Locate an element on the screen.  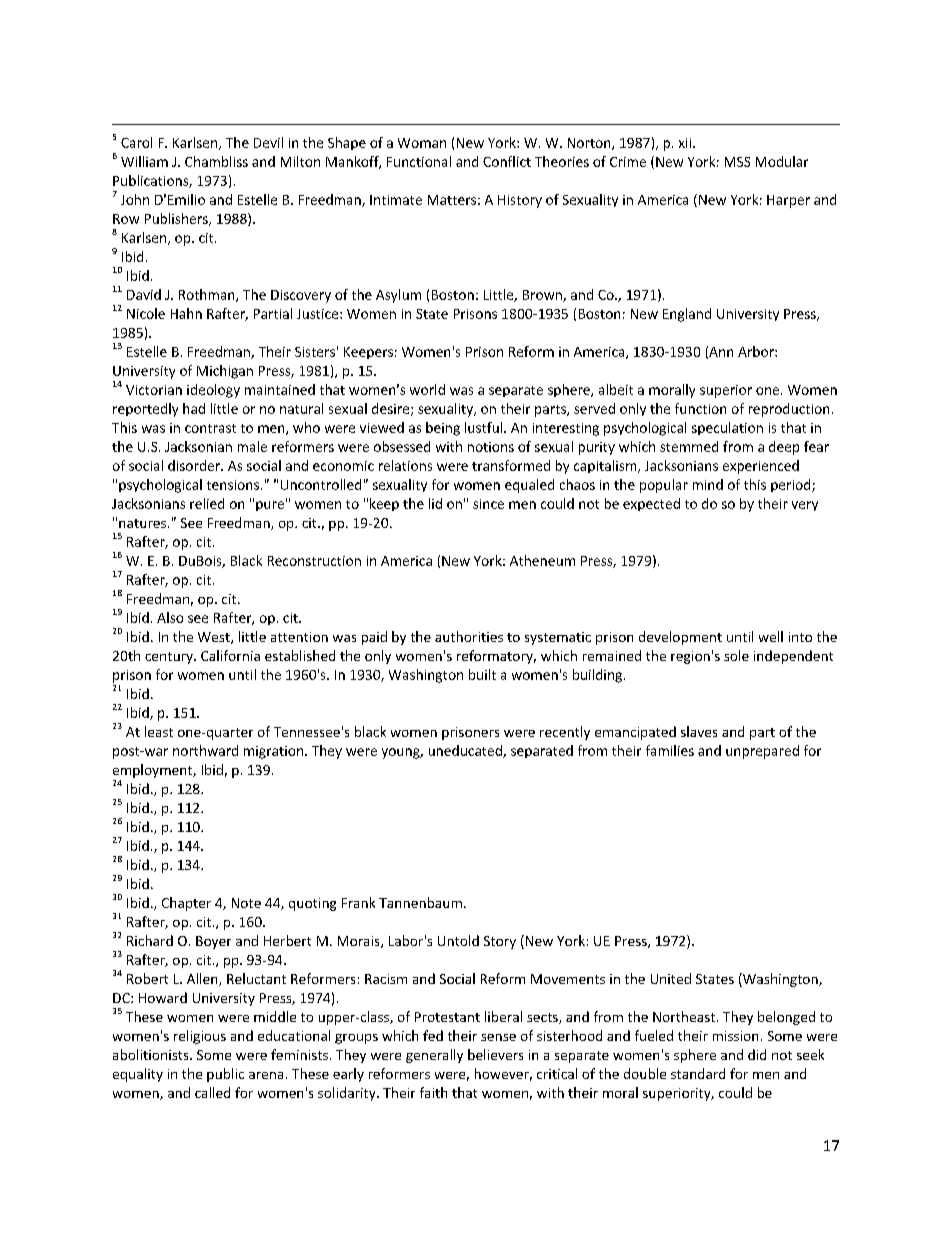
believers is located at coordinates (495, 1054).
